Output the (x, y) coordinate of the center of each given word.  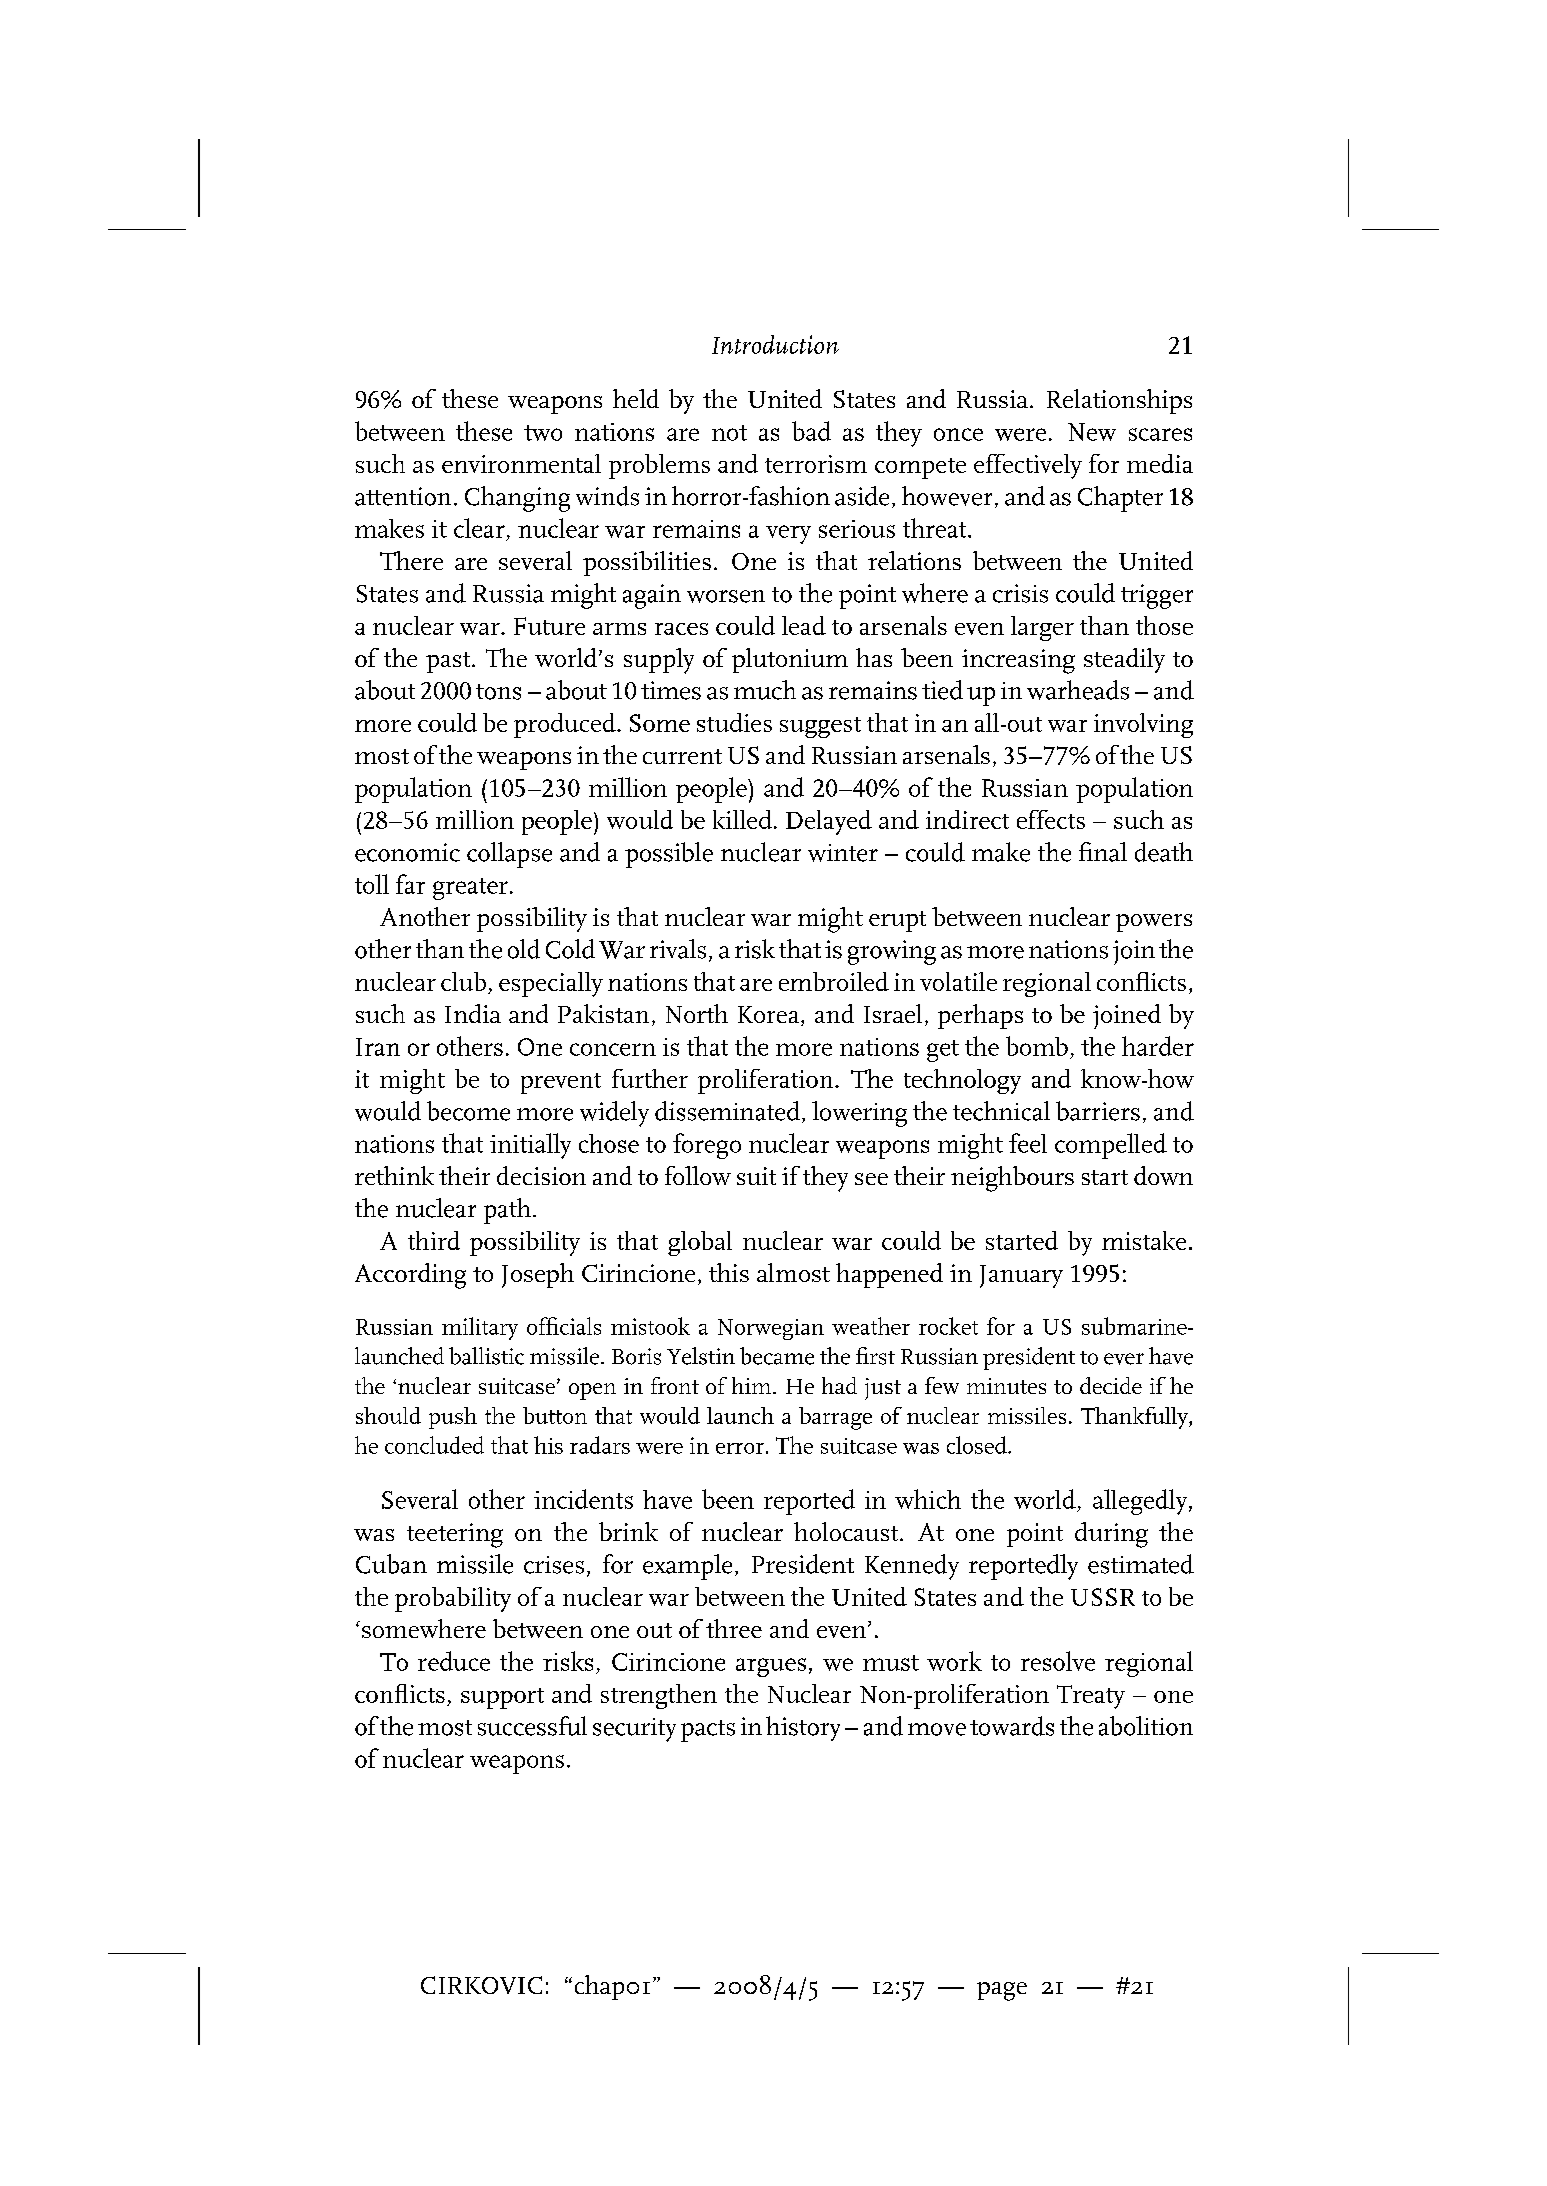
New (1092, 432)
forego (707, 1146)
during (1111, 1535)
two (543, 433)
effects (1051, 819)
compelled (1111, 1146)
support (502, 1698)
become (468, 1111)
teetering (455, 1535)
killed (742, 819)
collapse (509, 855)
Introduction (775, 344)
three (734, 1628)
